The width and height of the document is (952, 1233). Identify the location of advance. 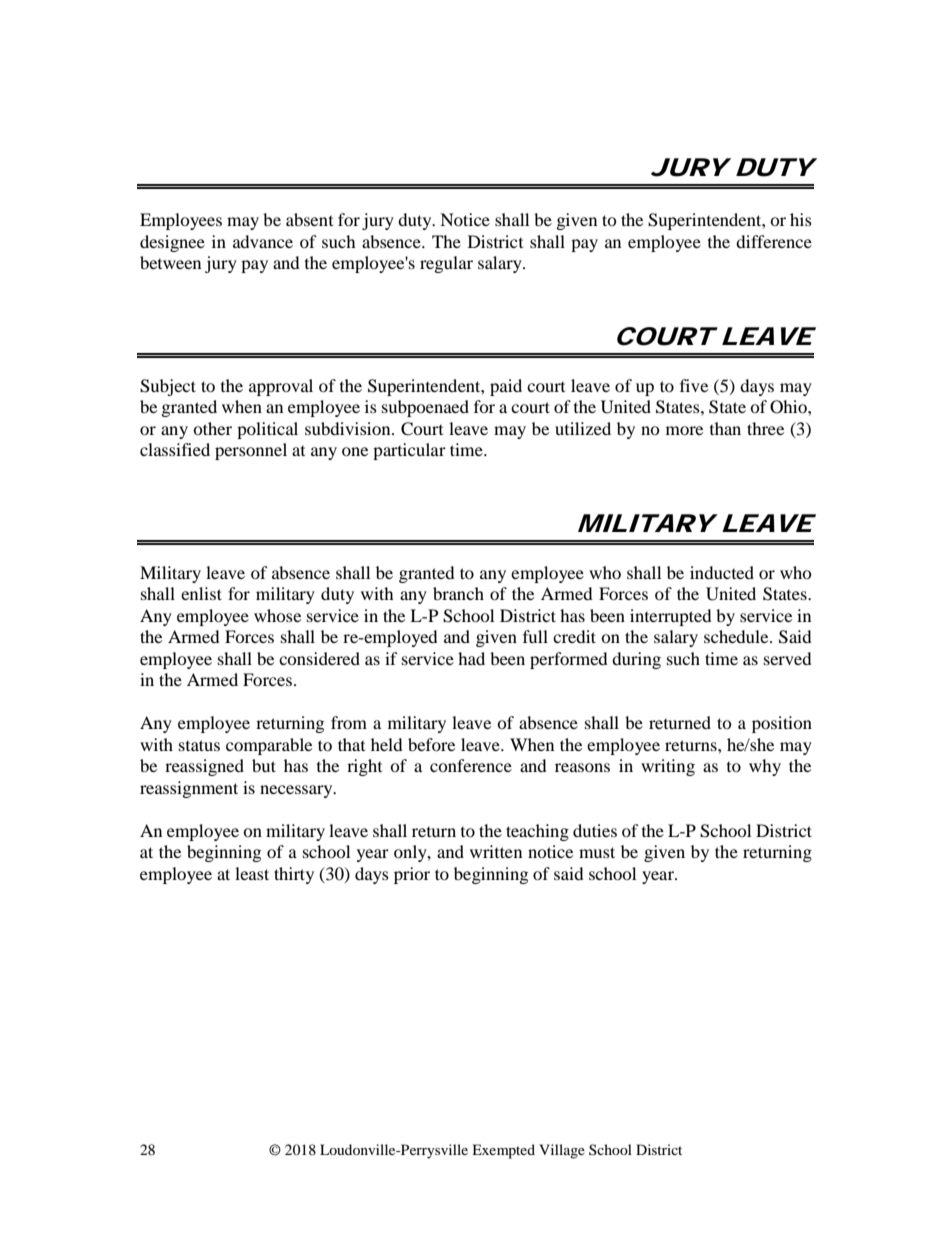
(263, 241).
